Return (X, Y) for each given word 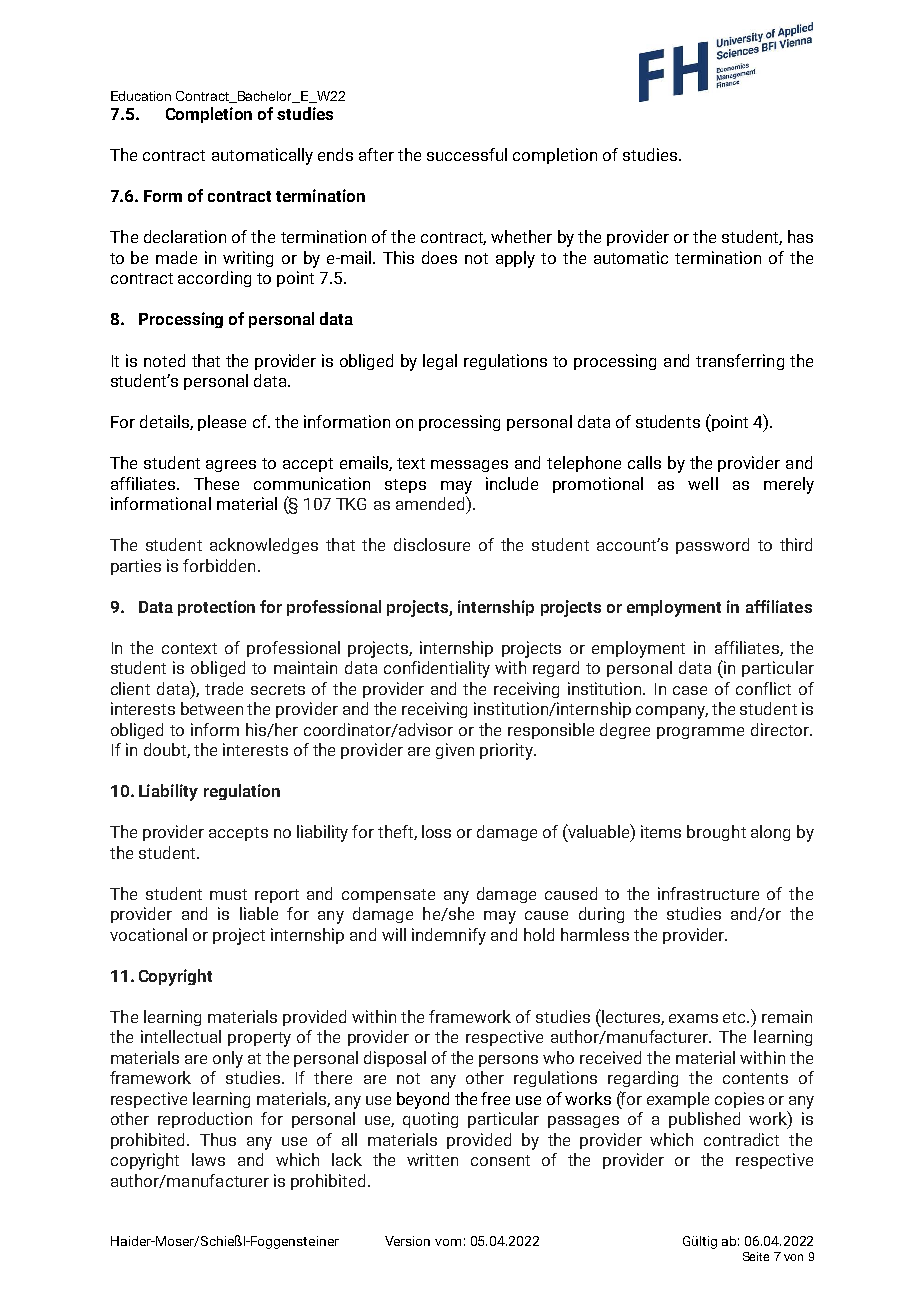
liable (259, 913)
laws (208, 1159)
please (222, 423)
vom (448, 1242)
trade (224, 688)
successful (467, 154)
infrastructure (708, 893)
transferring (740, 362)
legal (440, 362)
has (800, 236)
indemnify (449, 936)
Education (141, 96)
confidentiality (437, 669)
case (690, 690)
